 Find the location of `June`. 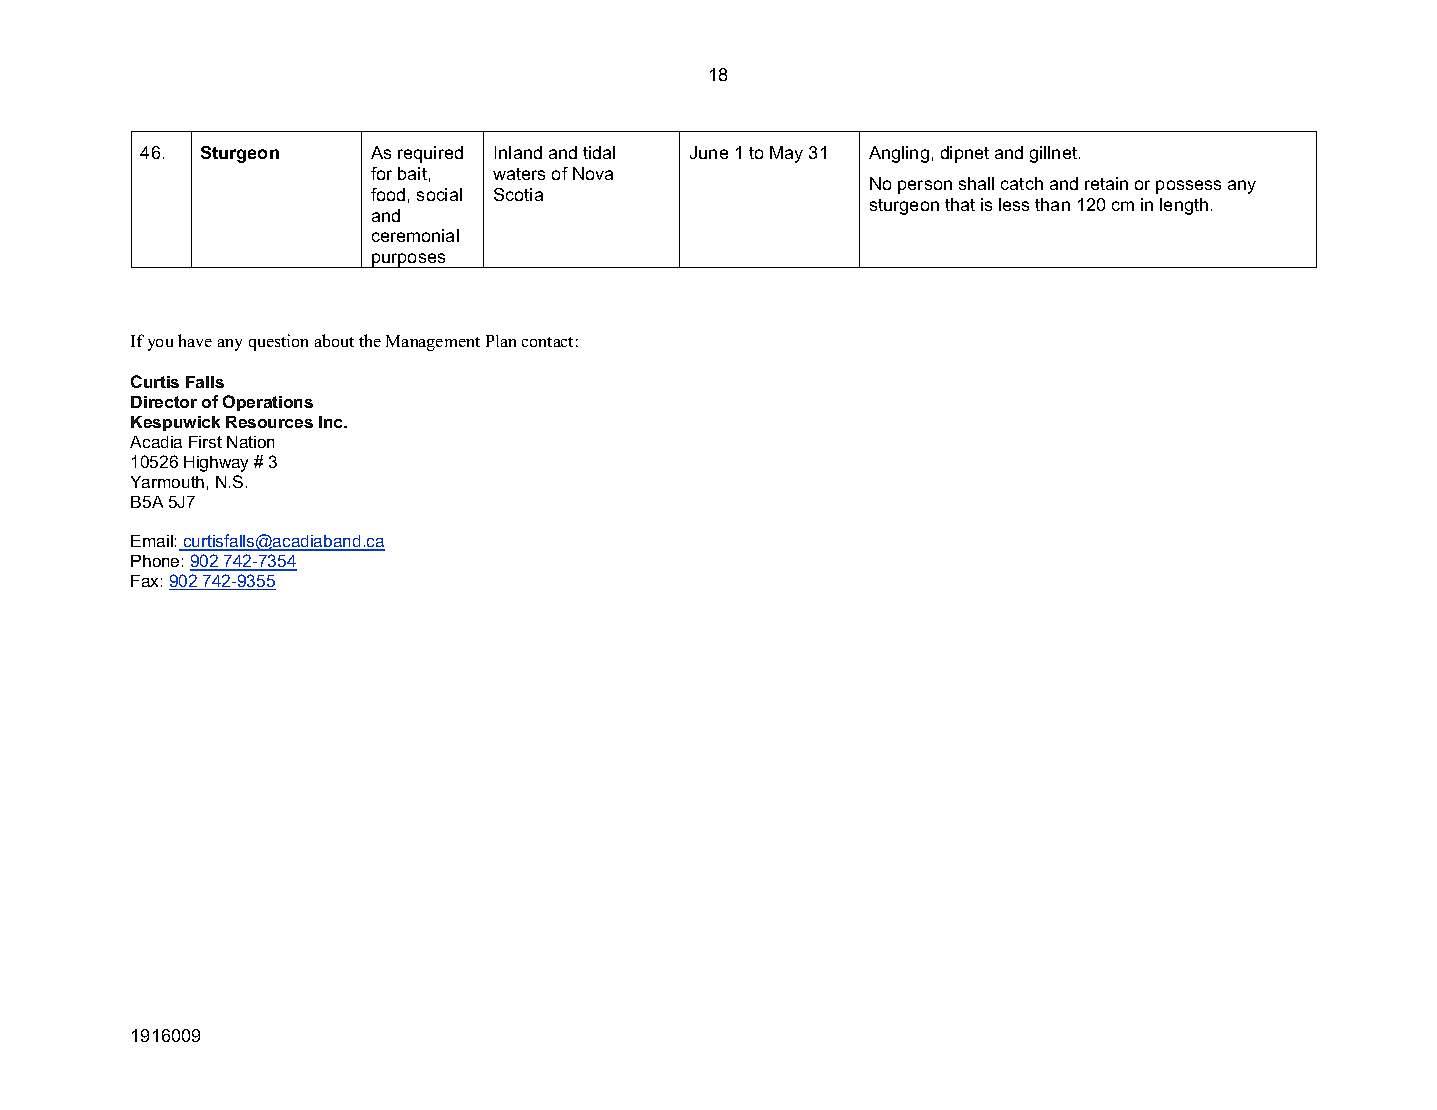

June is located at coordinates (709, 152).
